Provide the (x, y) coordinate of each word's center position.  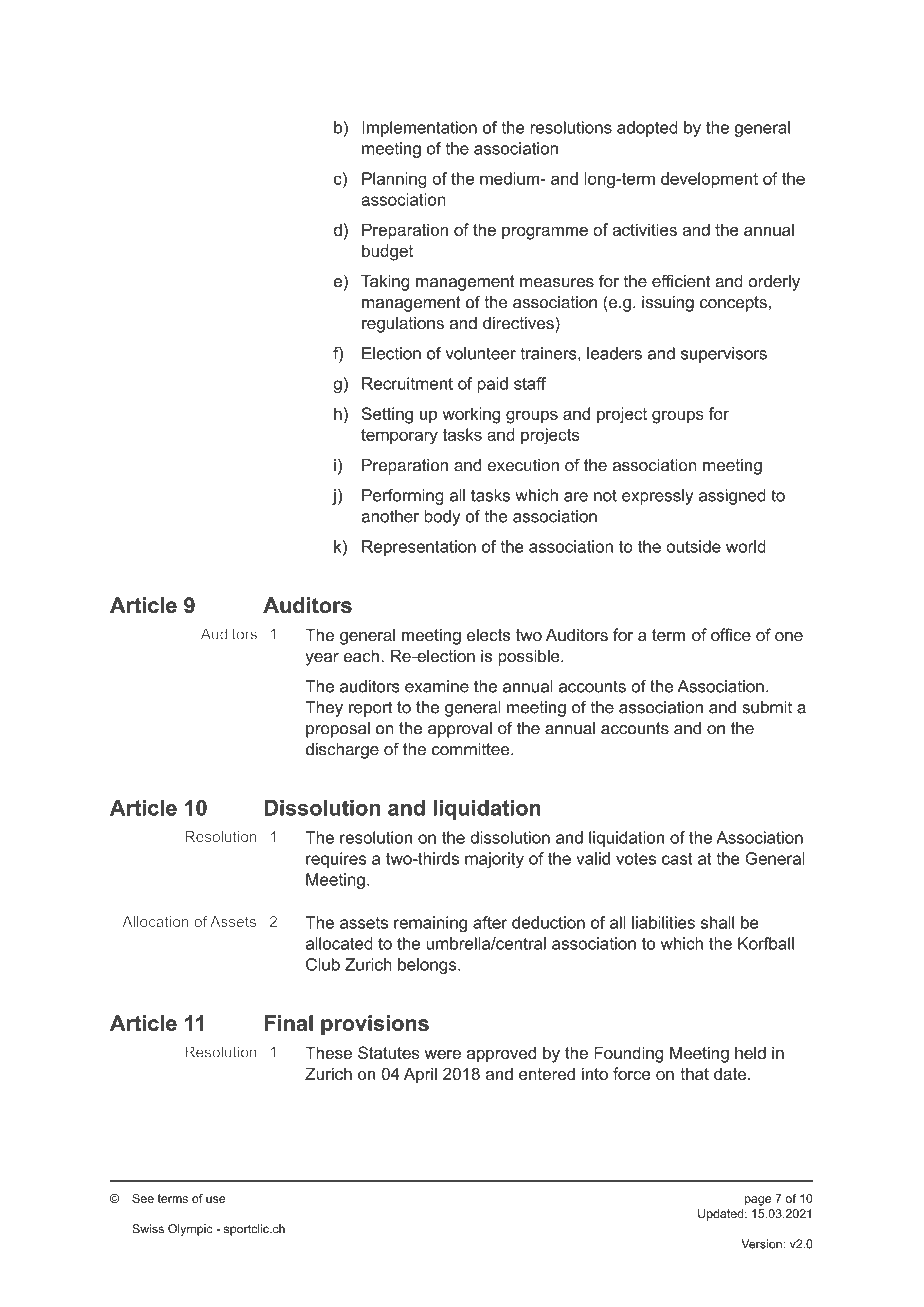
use (215, 1199)
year (322, 659)
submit (767, 707)
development (709, 180)
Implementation (419, 129)
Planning (394, 180)
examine (437, 686)
